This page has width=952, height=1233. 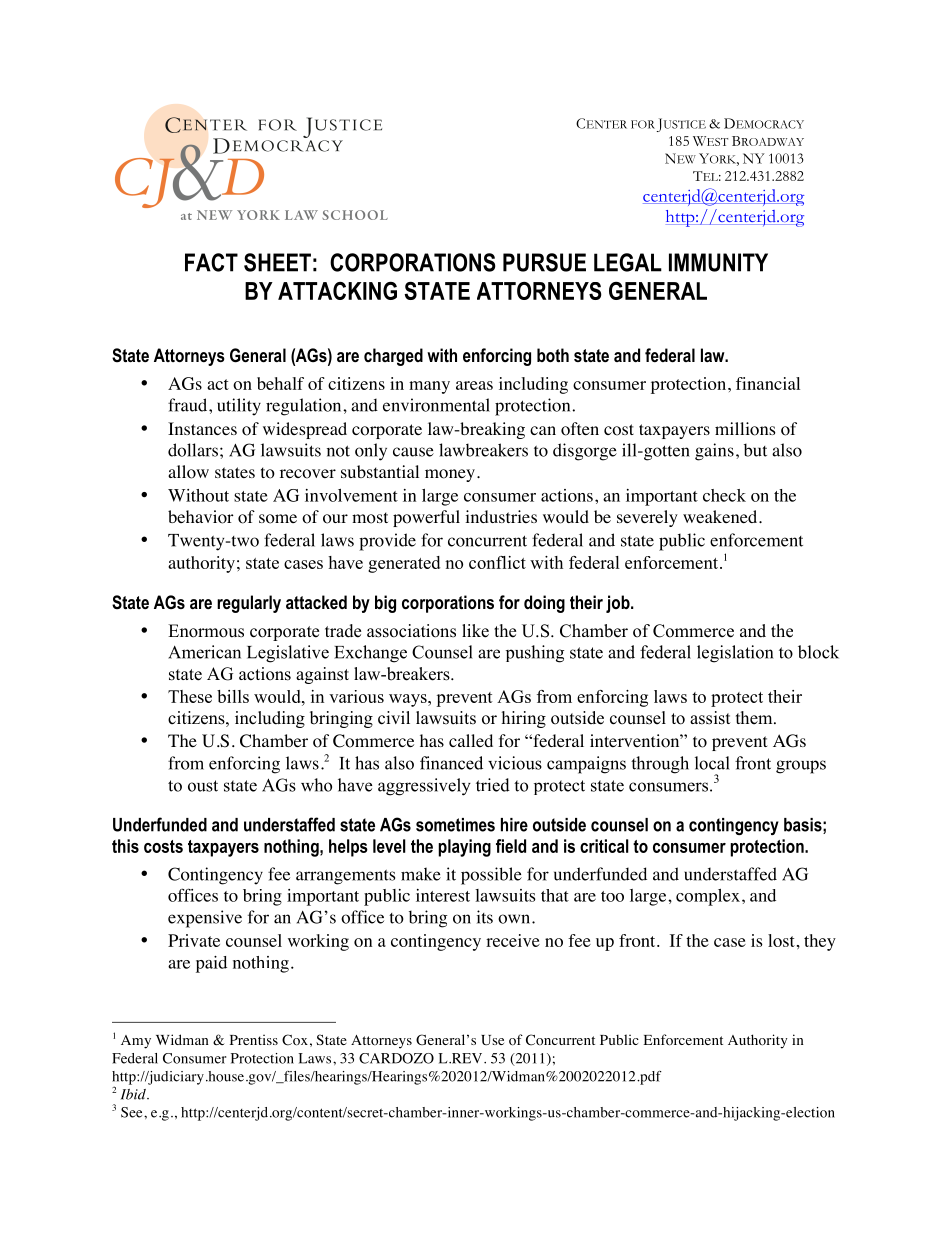 What do you see at coordinates (781, 940) in the page?
I see `lost` at bounding box center [781, 940].
